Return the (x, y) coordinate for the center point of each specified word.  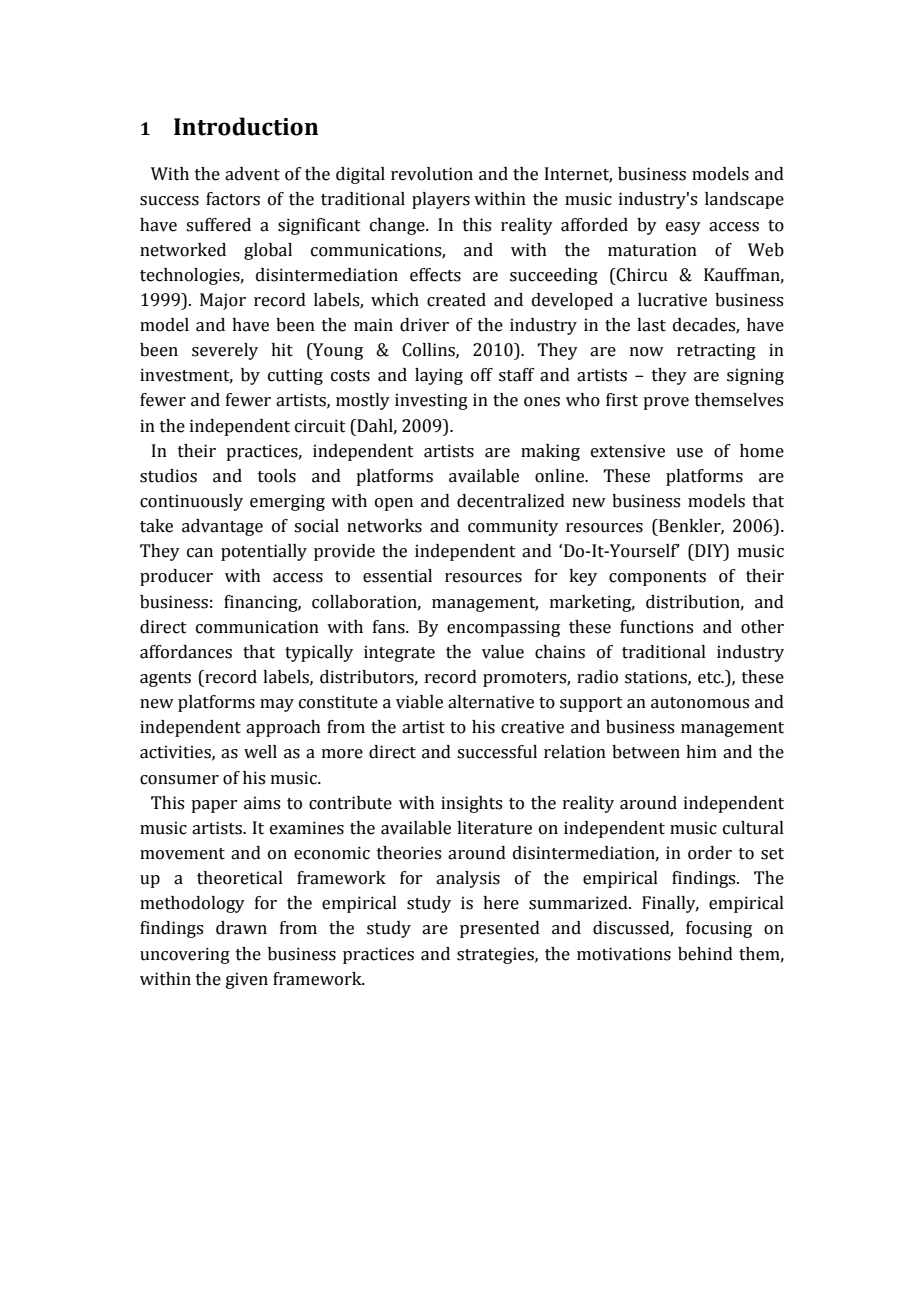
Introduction (246, 126)
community (513, 527)
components (657, 578)
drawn (241, 928)
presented (500, 929)
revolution (432, 174)
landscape (744, 200)
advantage (222, 527)
